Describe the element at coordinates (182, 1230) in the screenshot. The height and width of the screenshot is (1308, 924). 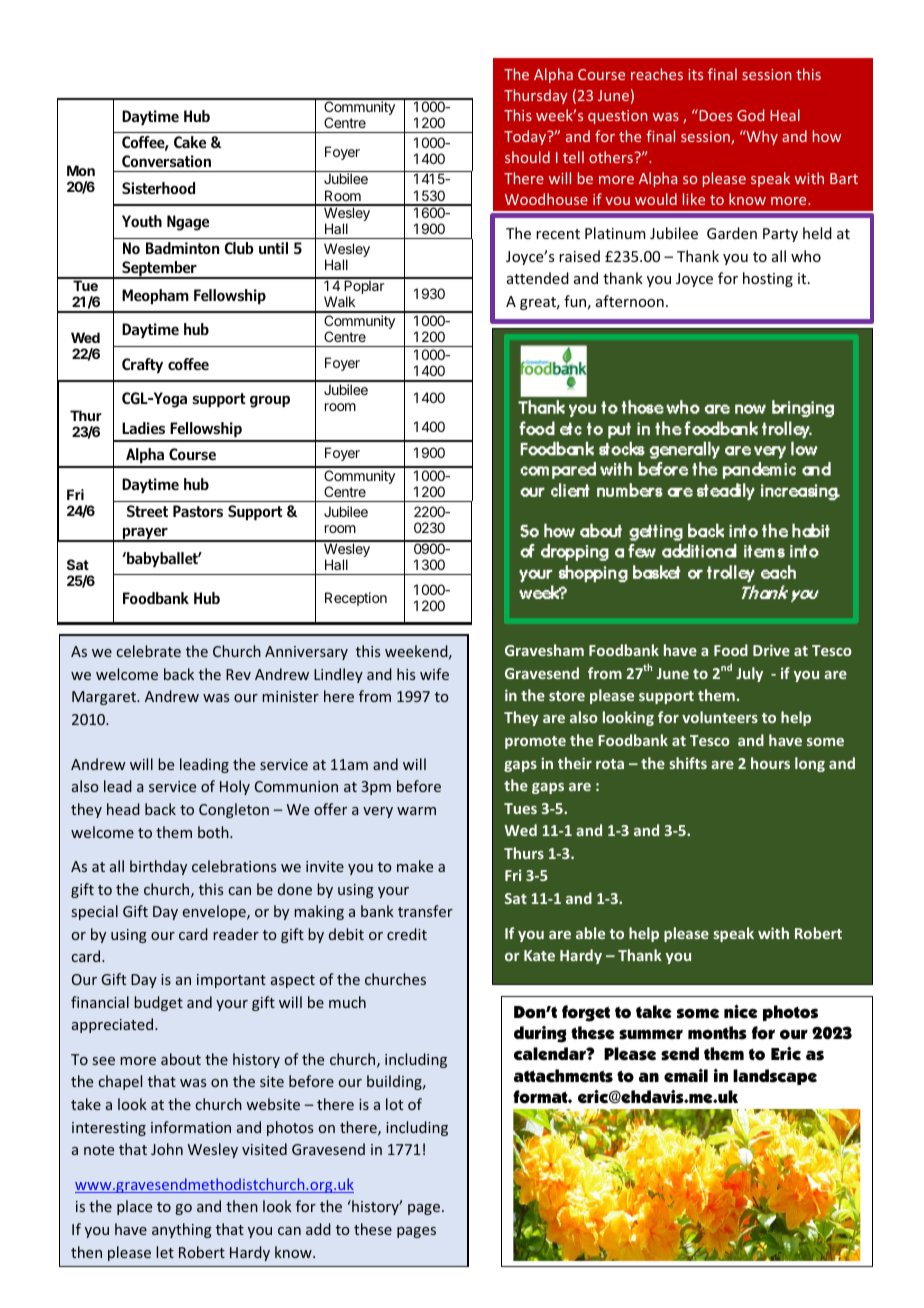
I see `anything` at that location.
